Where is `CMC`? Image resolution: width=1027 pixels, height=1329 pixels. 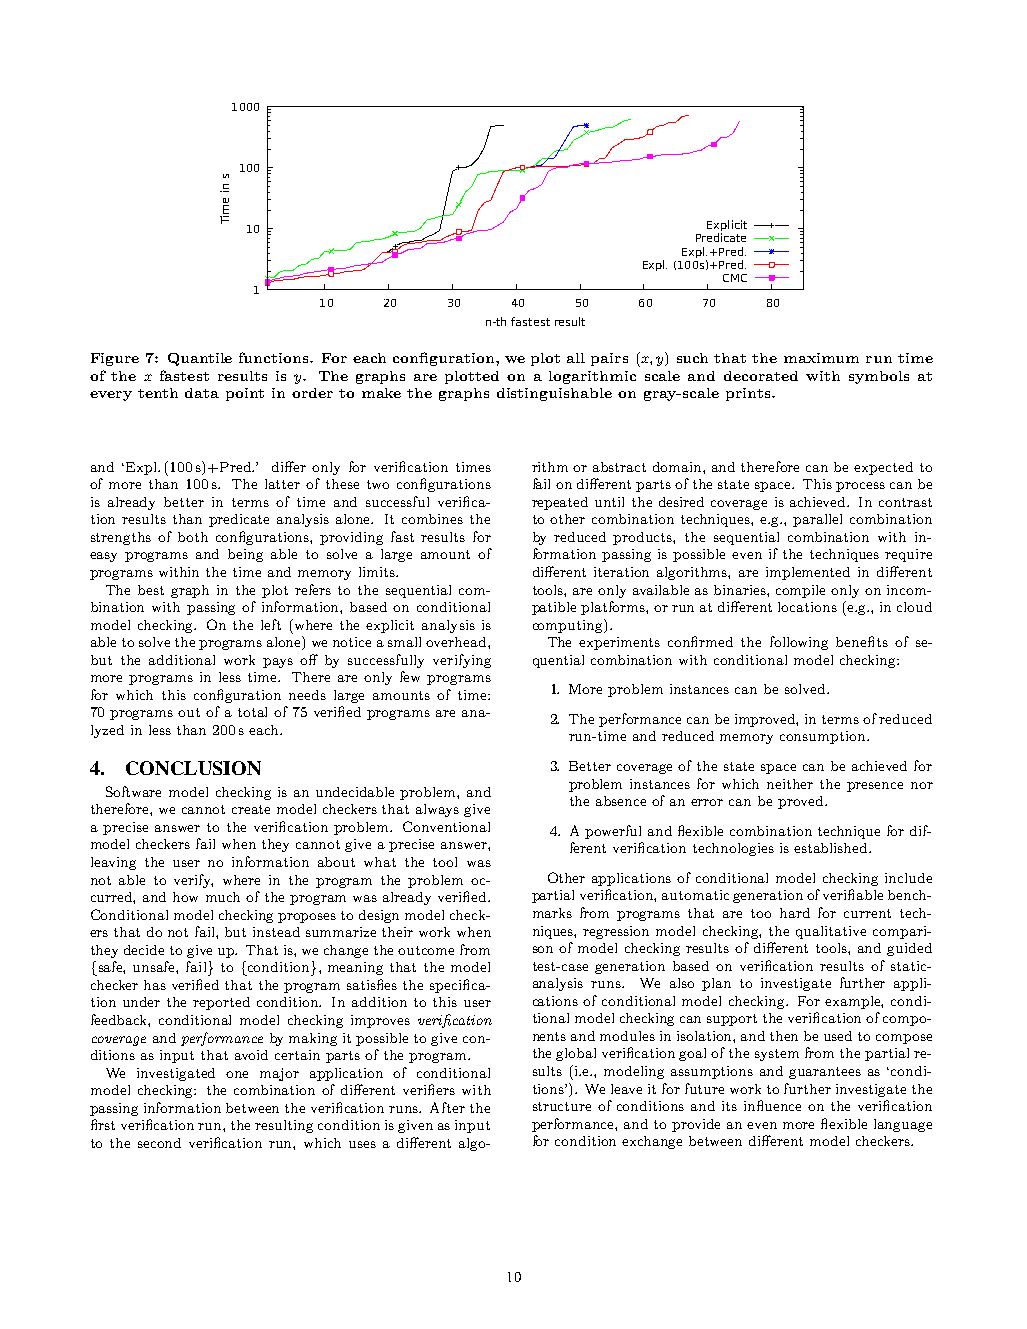
CMC is located at coordinates (735, 278).
